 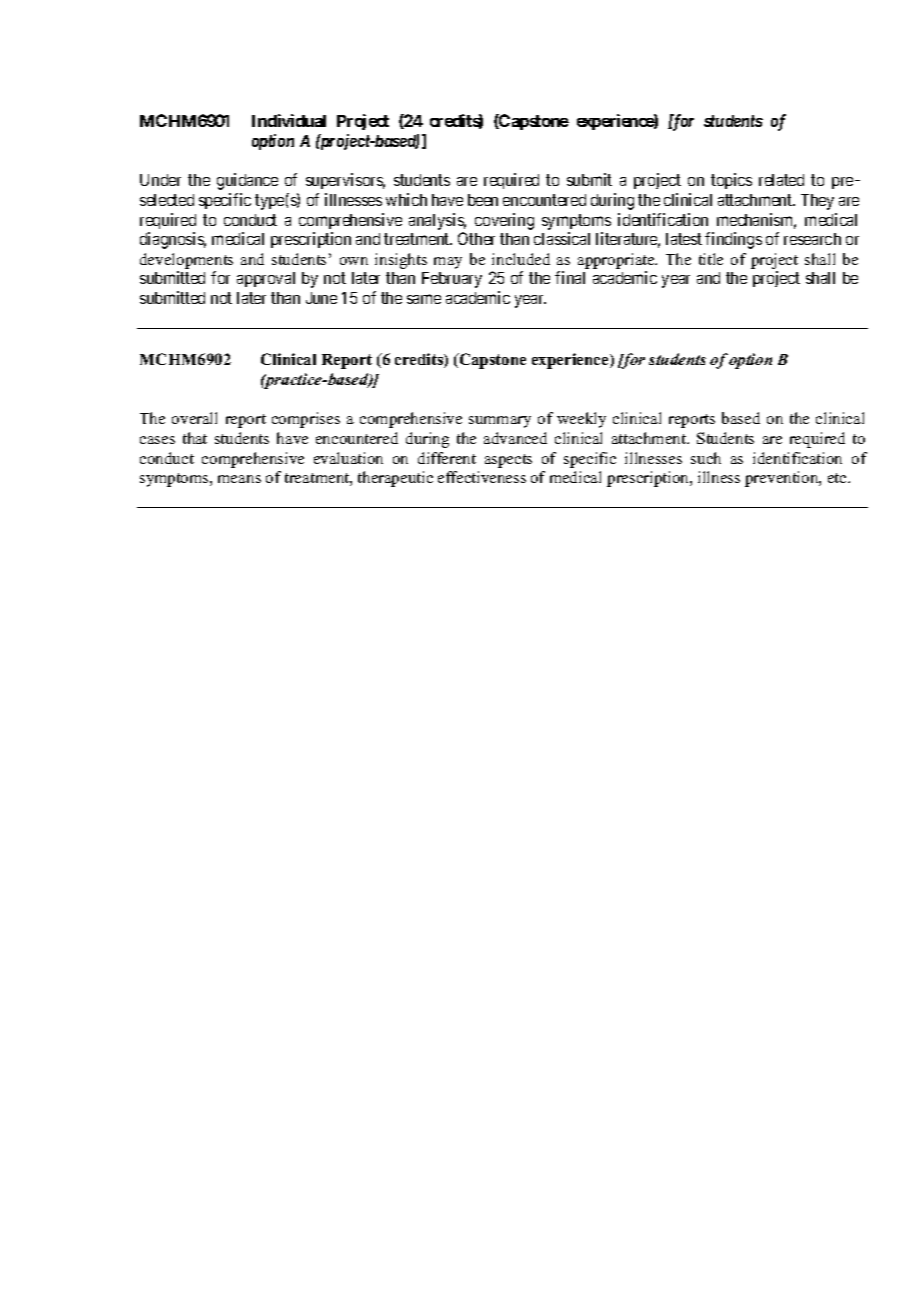 I want to click on related, so click(x=781, y=180).
